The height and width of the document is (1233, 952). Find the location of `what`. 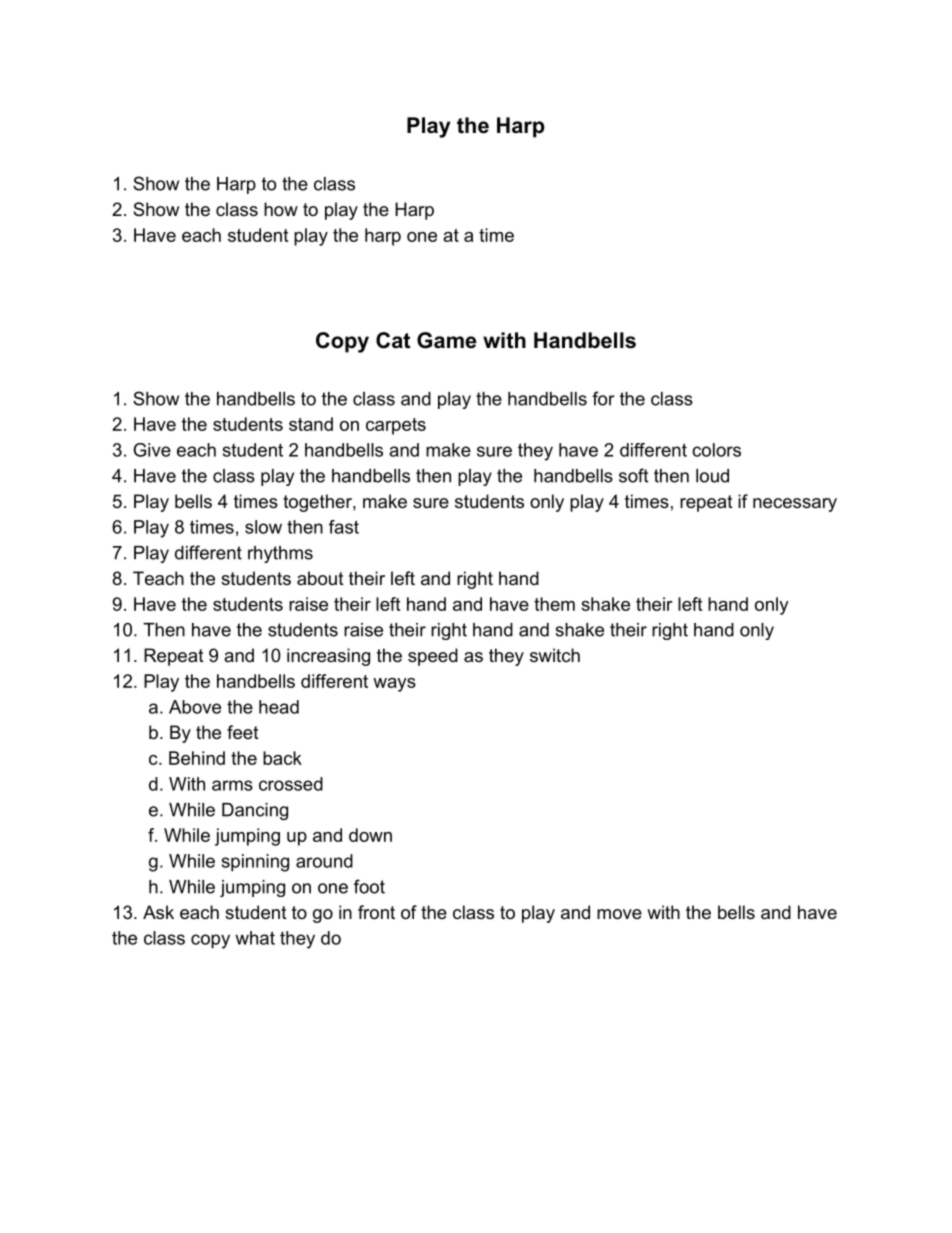

what is located at coordinates (255, 938).
